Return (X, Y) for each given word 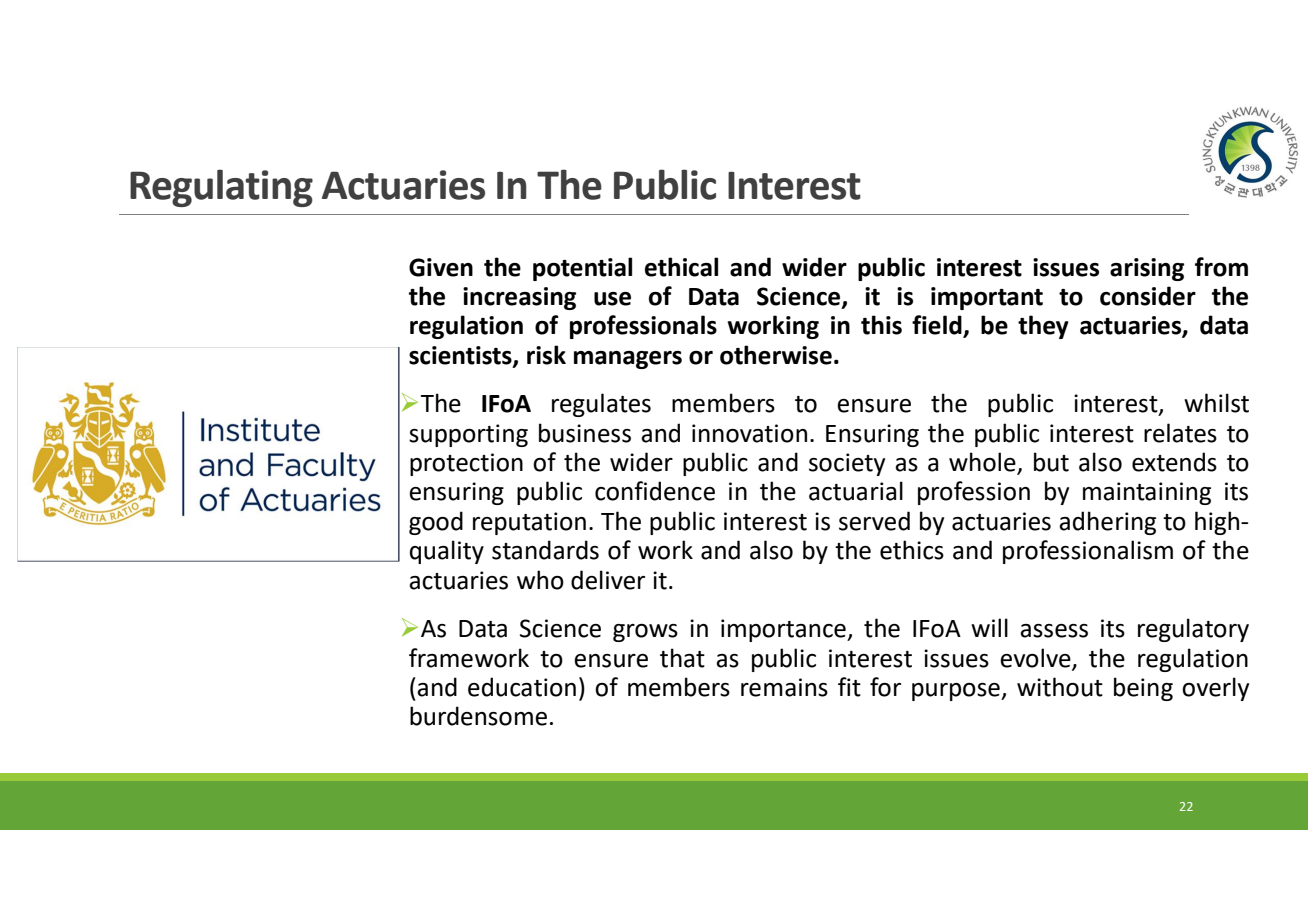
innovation (749, 433)
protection (466, 464)
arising (1147, 269)
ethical (681, 267)
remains (784, 687)
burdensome (478, 716)
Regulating (221, 188)
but (1051, 462)
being (1143, 689)
